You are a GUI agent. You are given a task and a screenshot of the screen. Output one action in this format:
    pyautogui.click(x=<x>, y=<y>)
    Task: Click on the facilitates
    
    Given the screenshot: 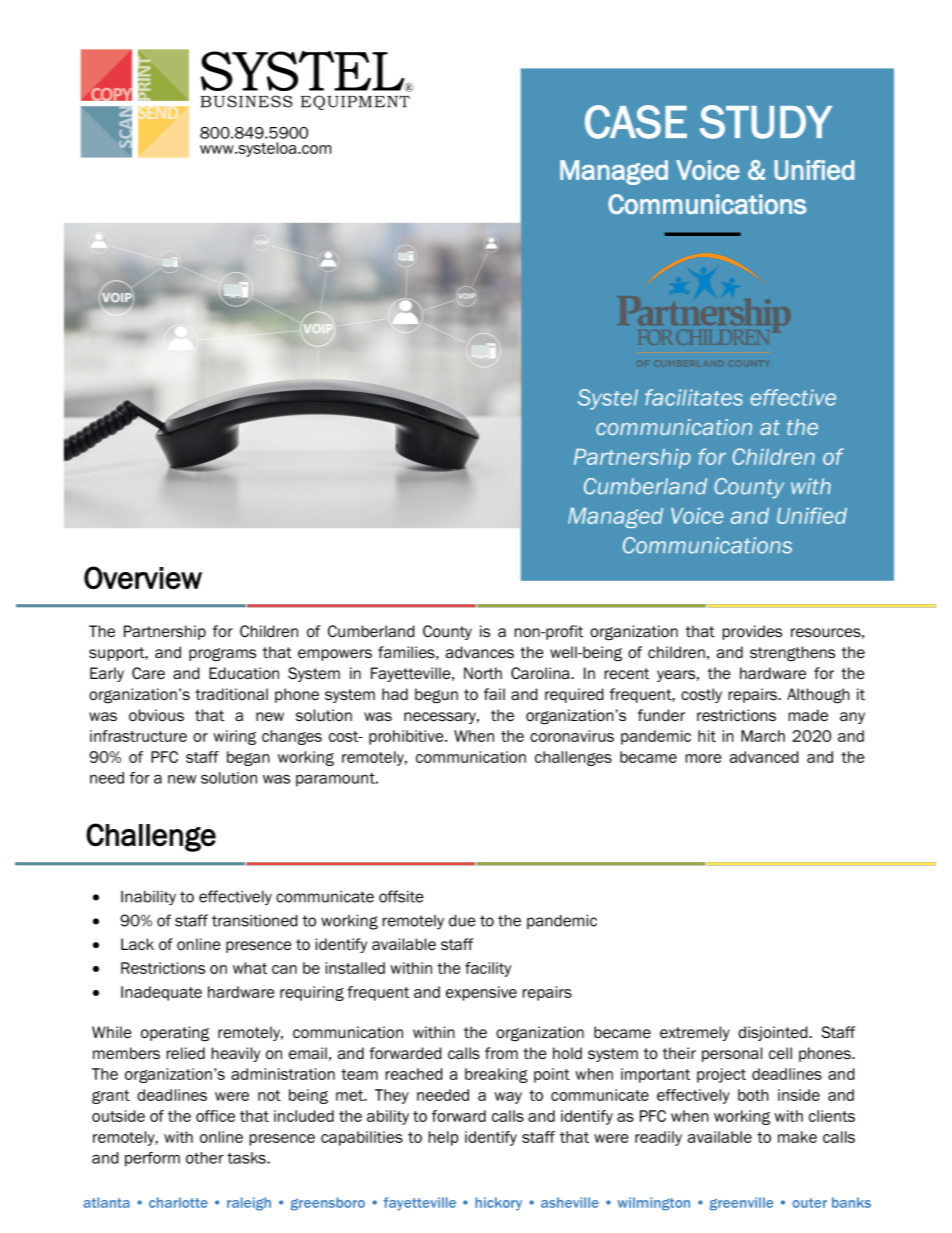 What is the action you would take?
    pyautogui.click(x=694, y=397)
